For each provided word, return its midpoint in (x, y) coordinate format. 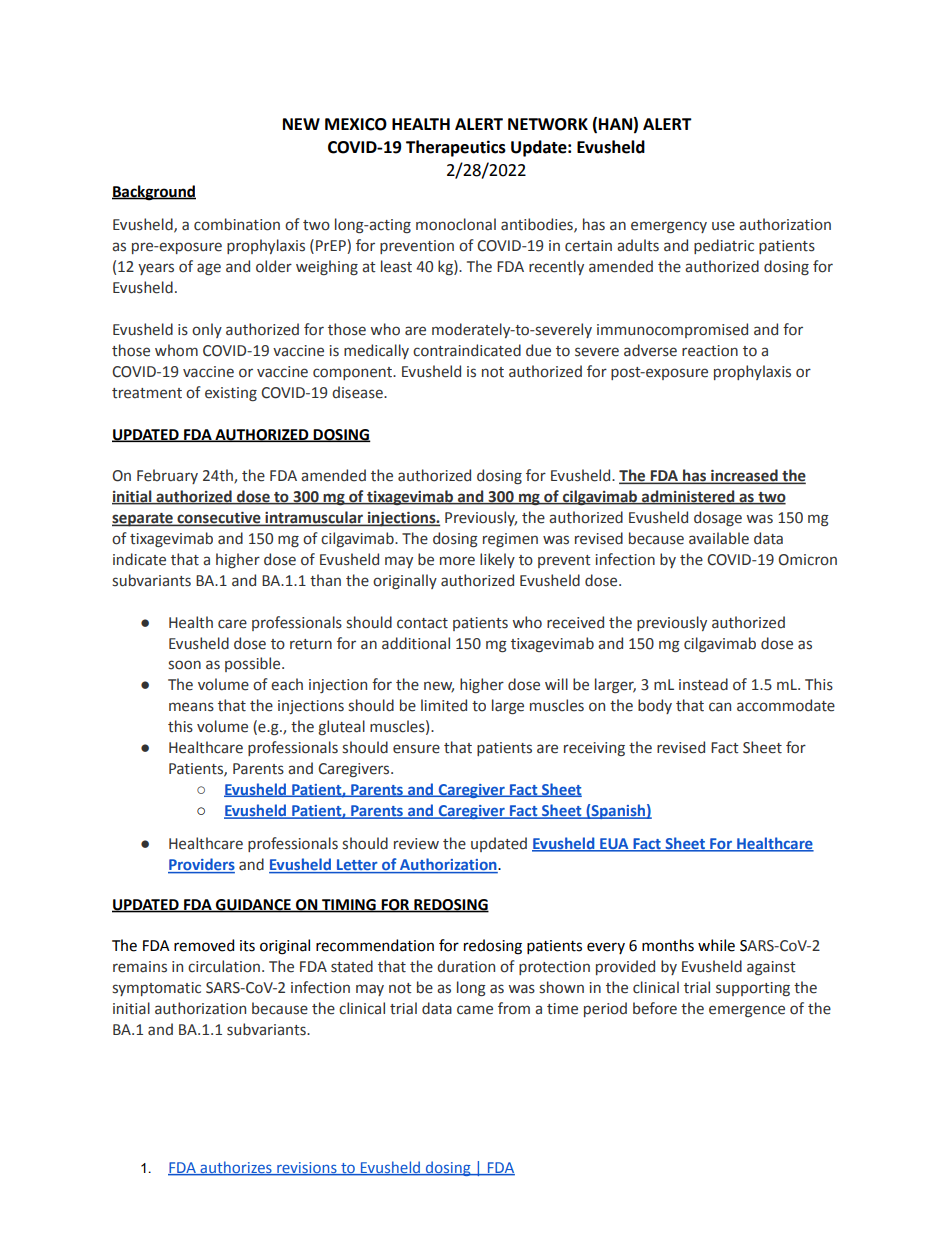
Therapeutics (456, 148)
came (475, 1010)
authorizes (236, 1168)
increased (744, 476)
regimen (510, 540)
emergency (669, 227)
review (416, 844)
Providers (201, 865)
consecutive (219, 519)
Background (154, 193)
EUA (614, 845)
